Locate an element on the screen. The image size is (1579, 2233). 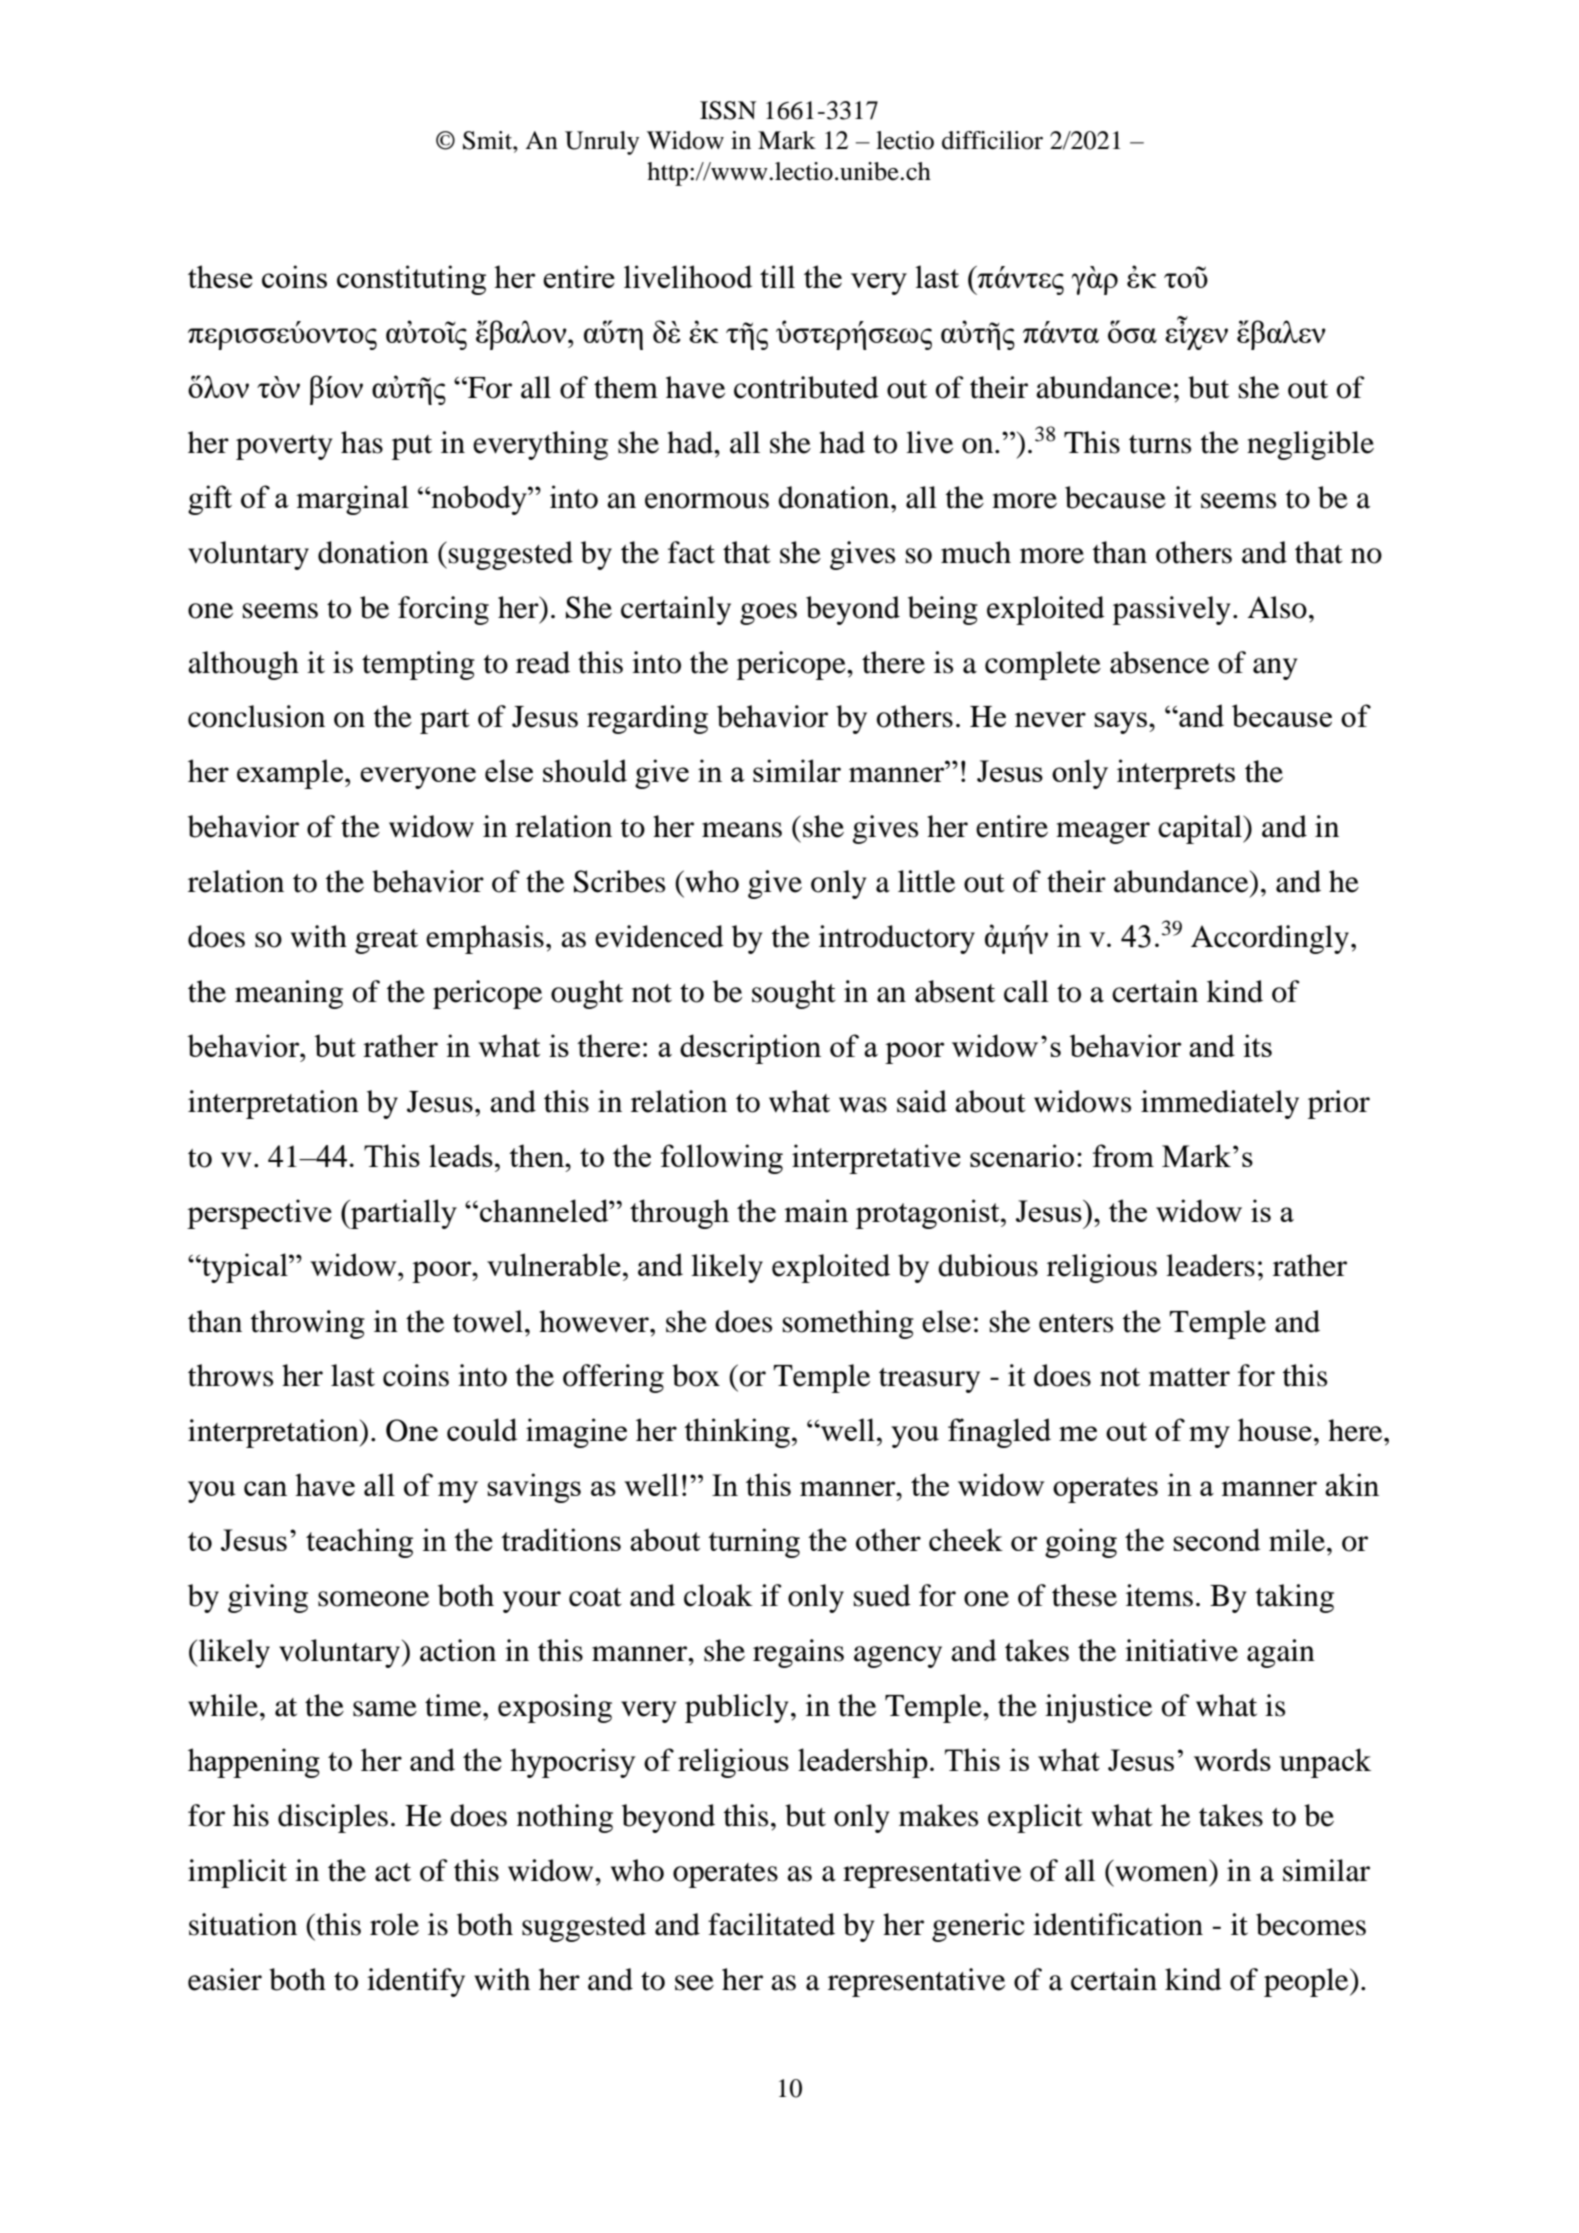
throwing is located at coordinates (308, 1324).
